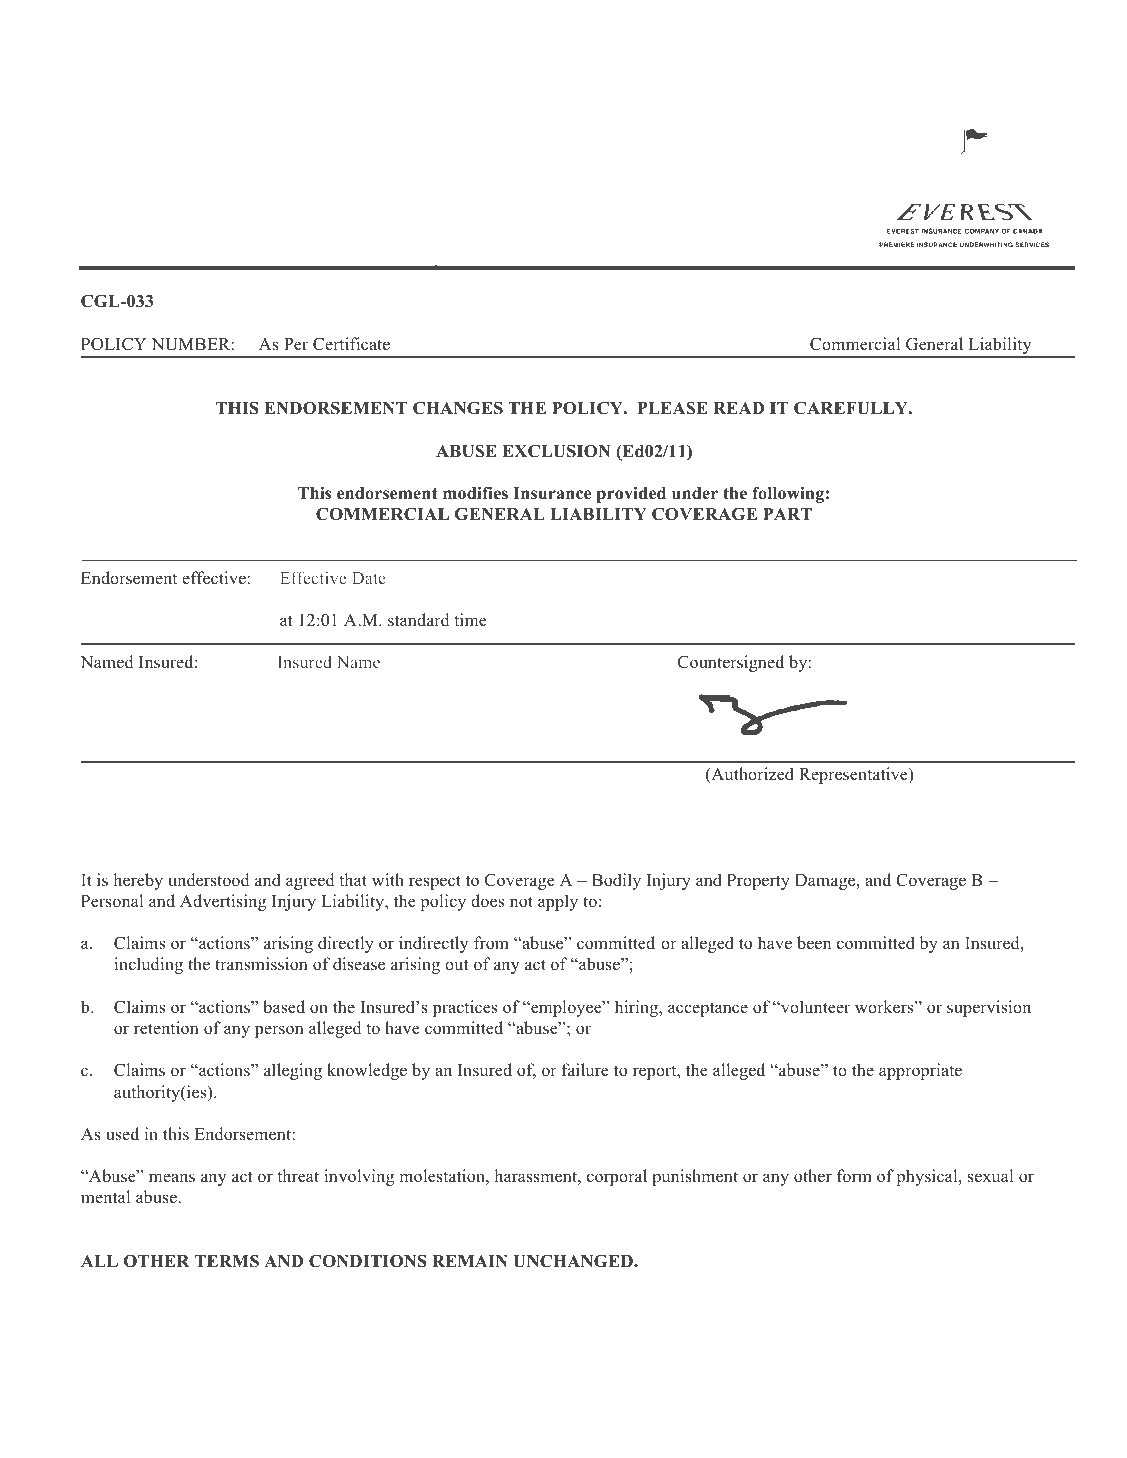  What do you see at coordinates (854, 775) in the image?
I see `Representative` at bounding box center [854, 775].
